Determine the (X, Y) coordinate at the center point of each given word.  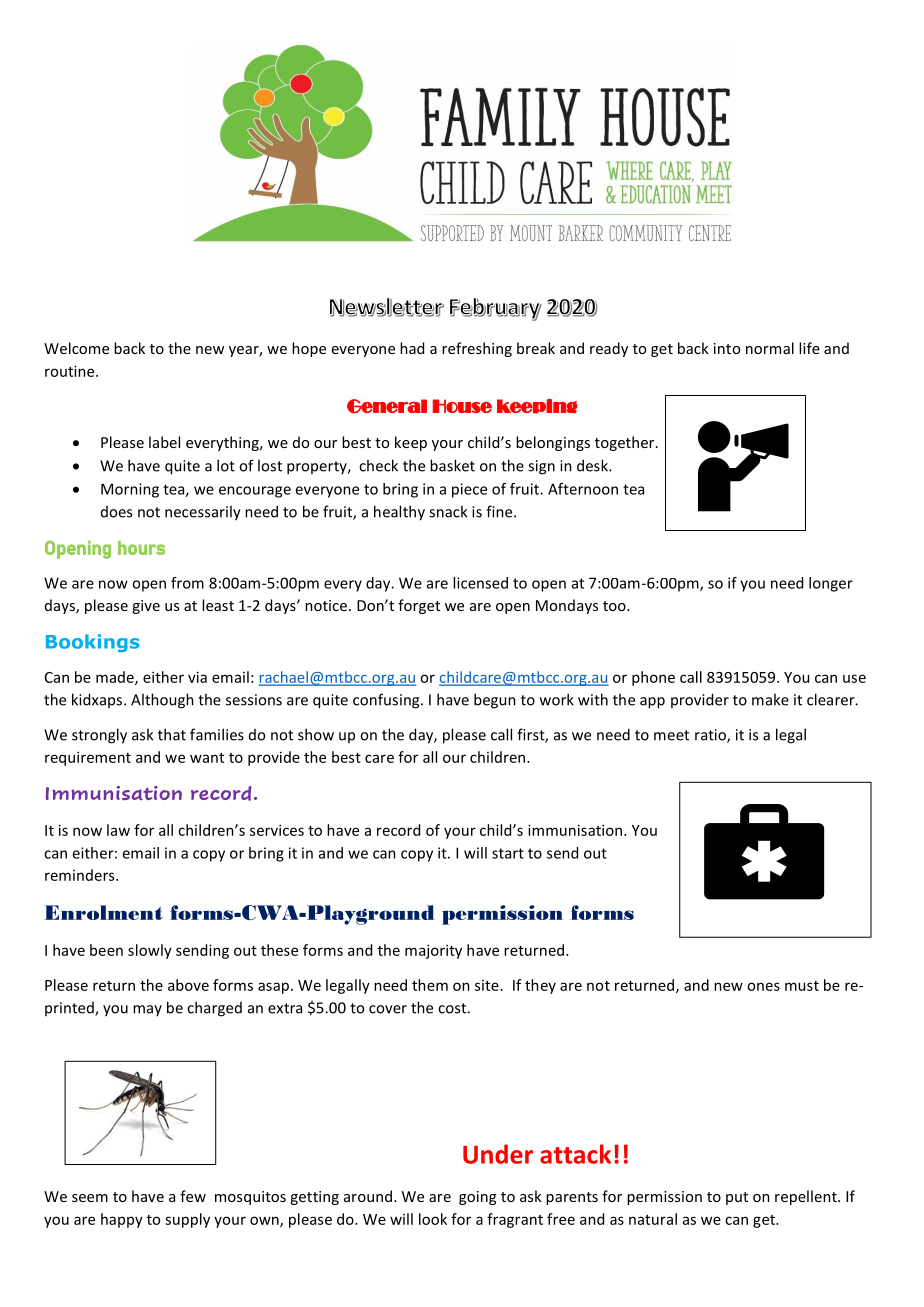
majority (433, 951)
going (477, 1198)
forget (419, 606)
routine (71, 371)
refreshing (477, 349)
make (770, 699)
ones (763, 986)
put (737, 1198)
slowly (150, 951)
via (197, 677)
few (193, 1196)
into (727, 348)
